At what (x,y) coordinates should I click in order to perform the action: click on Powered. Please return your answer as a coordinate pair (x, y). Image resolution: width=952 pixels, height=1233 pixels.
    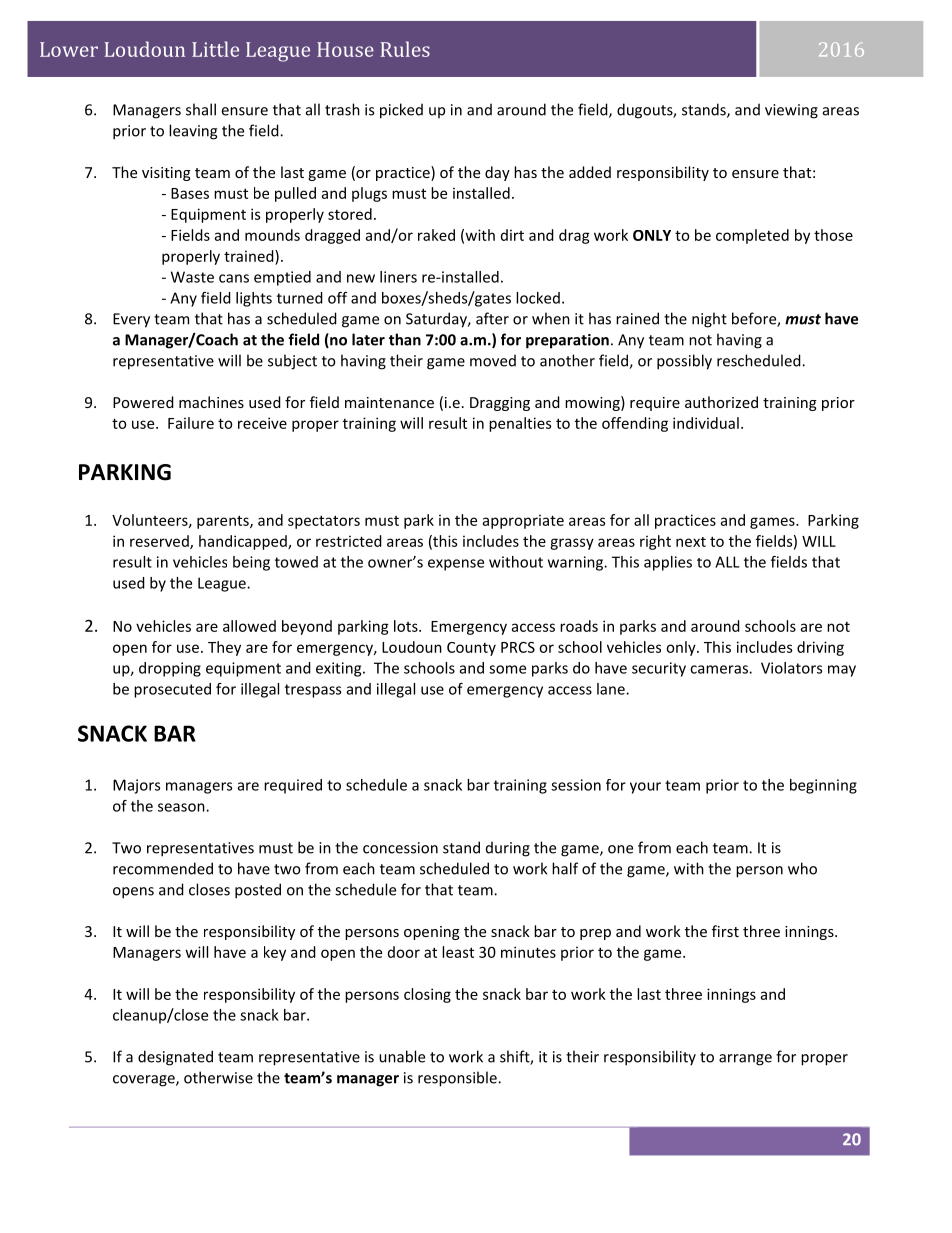
    Looking at the image, I should click on (143, 402).
